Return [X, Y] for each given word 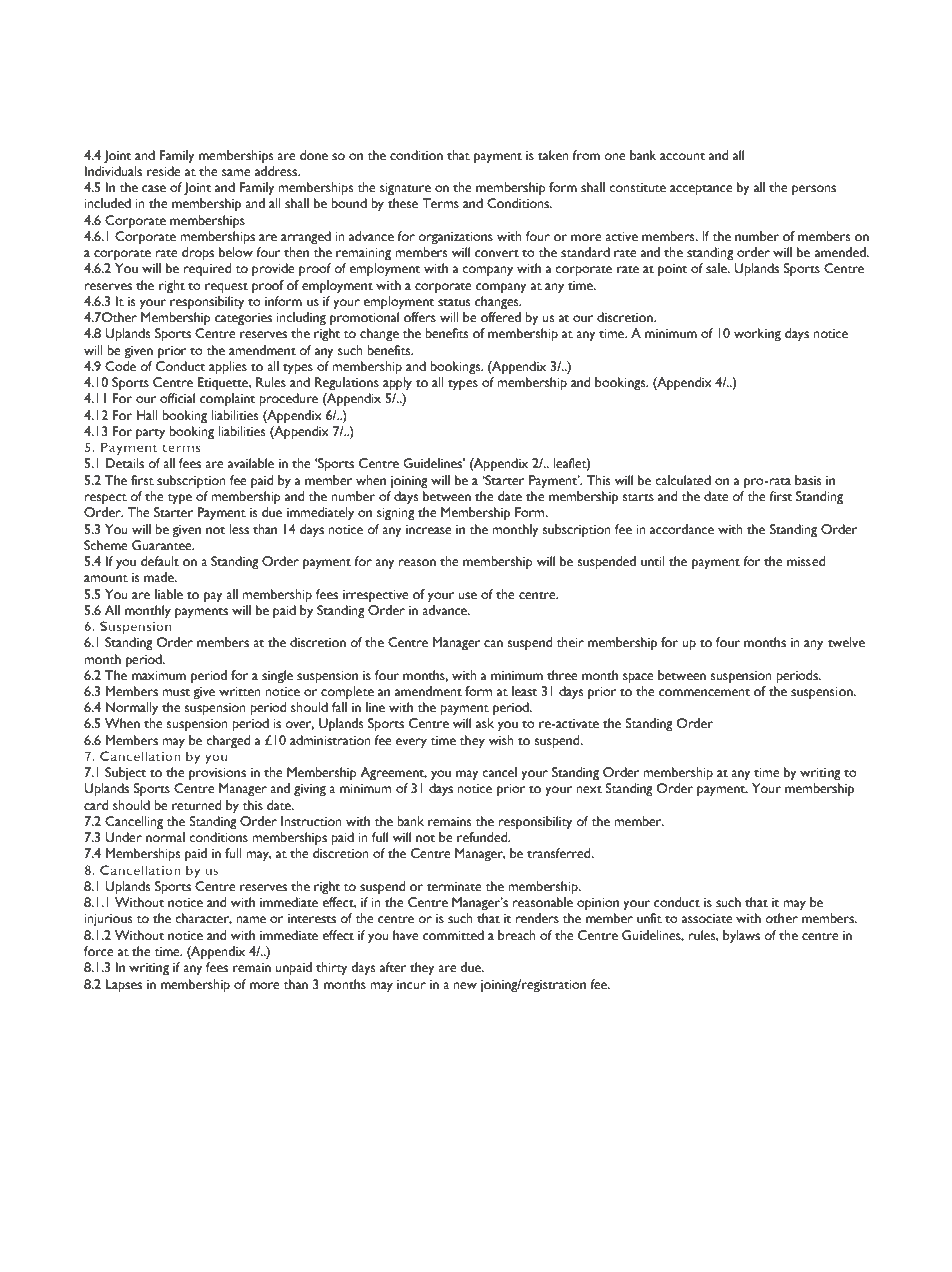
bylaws [741, 937]
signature [405, 189]
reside [164, 171]
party [150, 434]
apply [397, 384]
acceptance [701, 190]
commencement [704, 692]
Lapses [124, 986]
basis [808, 480]
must [176, 692]
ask [485, 723]
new [465, 986]
